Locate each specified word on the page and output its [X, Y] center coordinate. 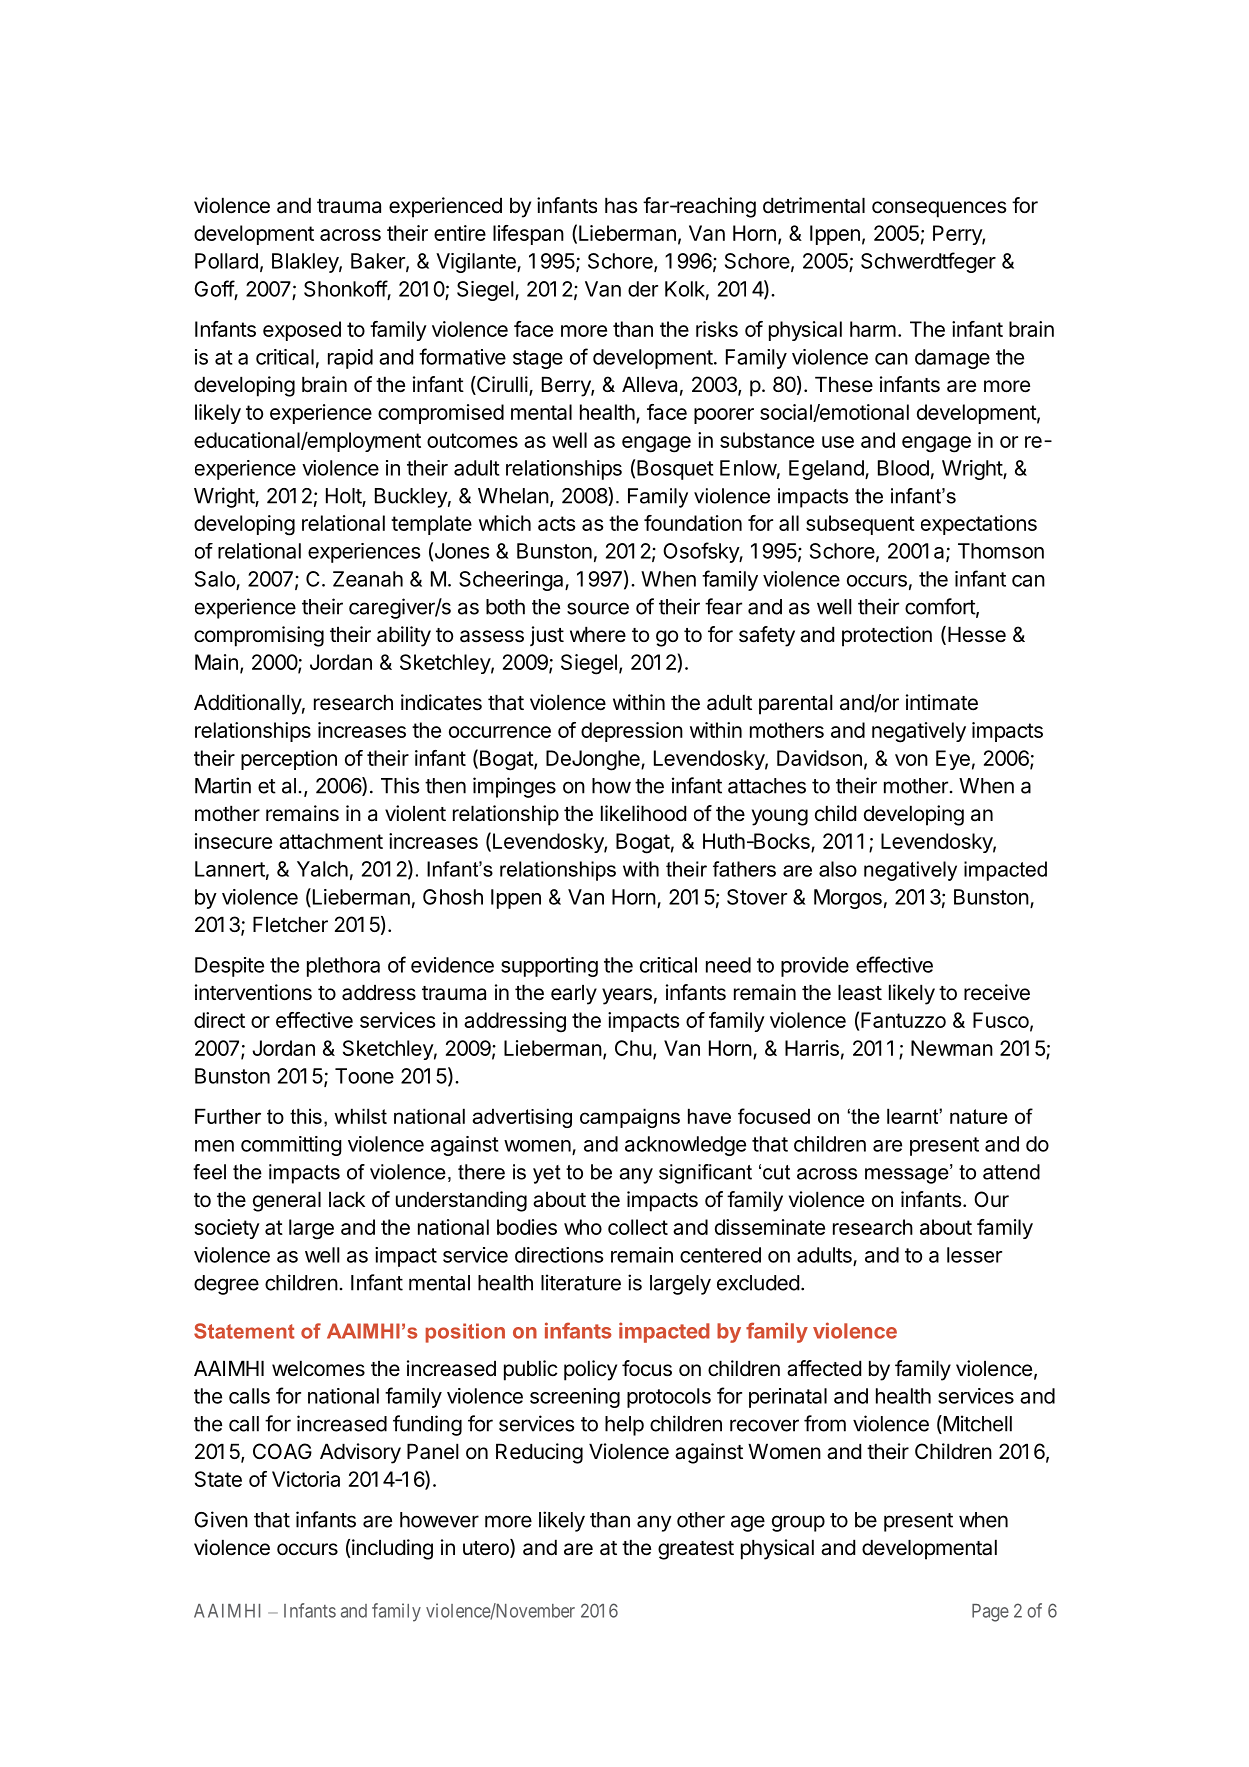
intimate [942, 702]
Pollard [226, 261]
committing [291, 1146]
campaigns [630, 1118]
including [392, 1549]
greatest [696, 1550]
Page [990, 1613]
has [621, 205]
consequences [939, 209]
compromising [259, 636]
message [908, 1174]
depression [632, 732]
